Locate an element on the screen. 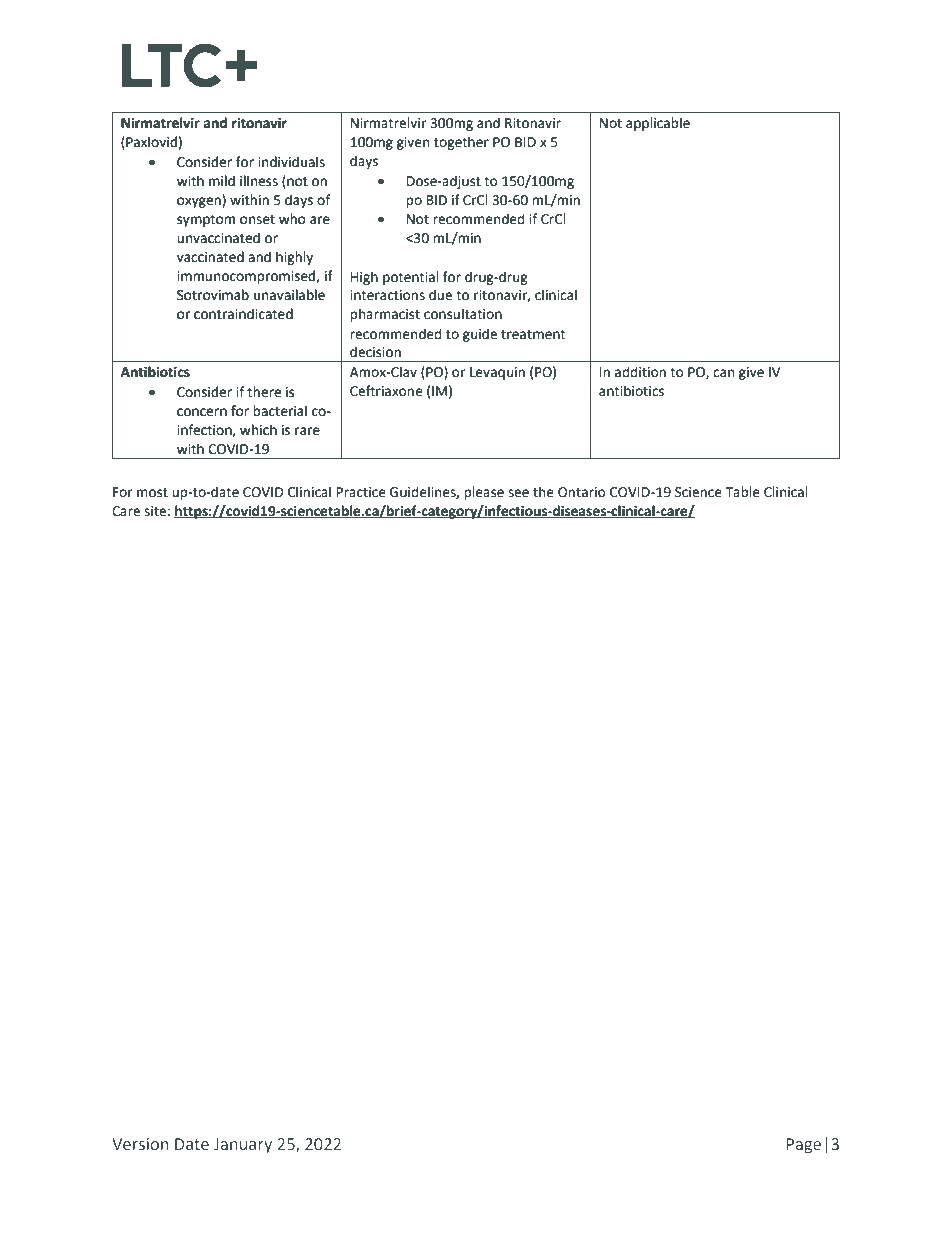 This screenshot has width=952, height=1233. addition is located at coordinates (640, 372).
